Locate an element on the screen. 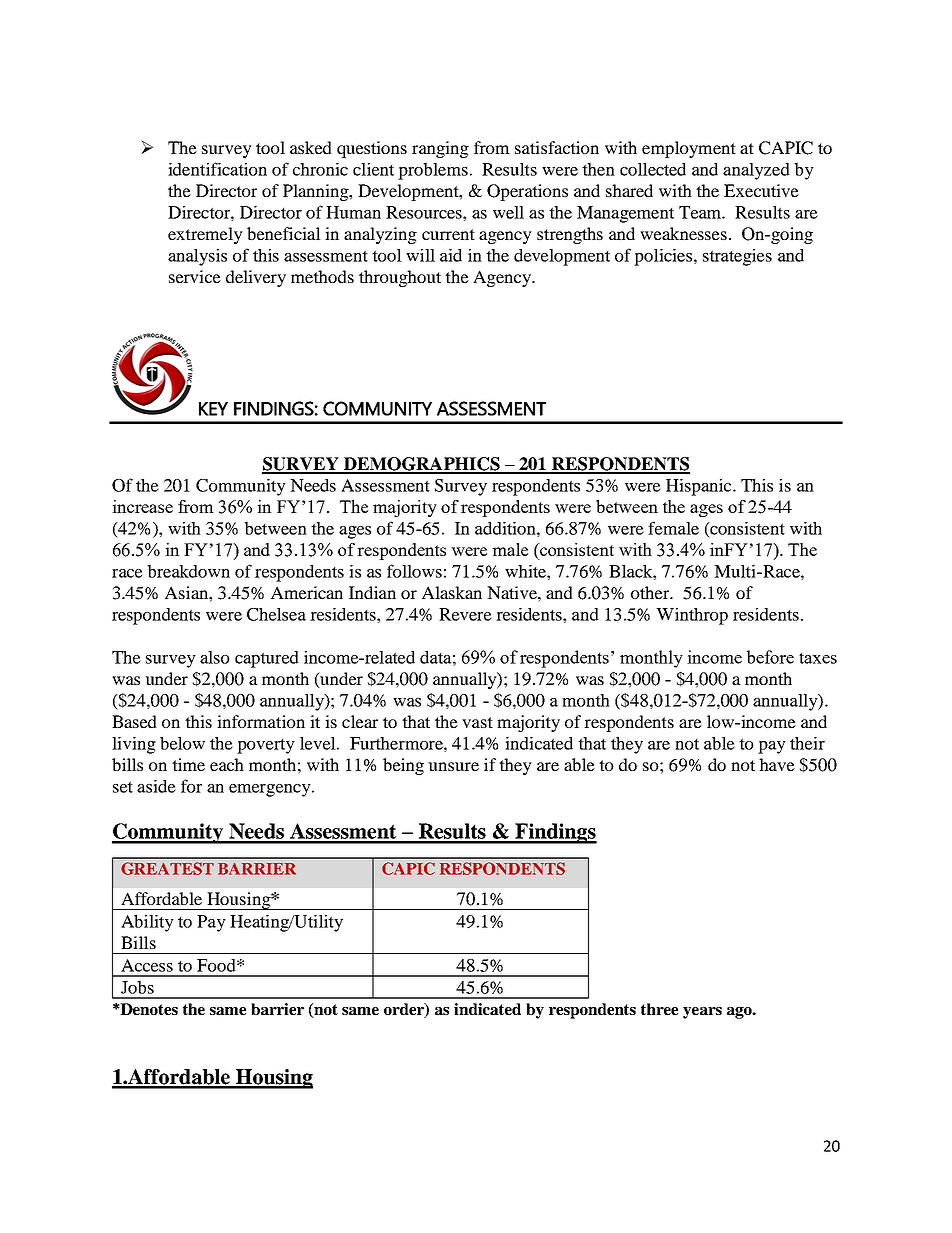 This screenshot has height=1233, width=952. Access is located at coordinates (147, 965).
